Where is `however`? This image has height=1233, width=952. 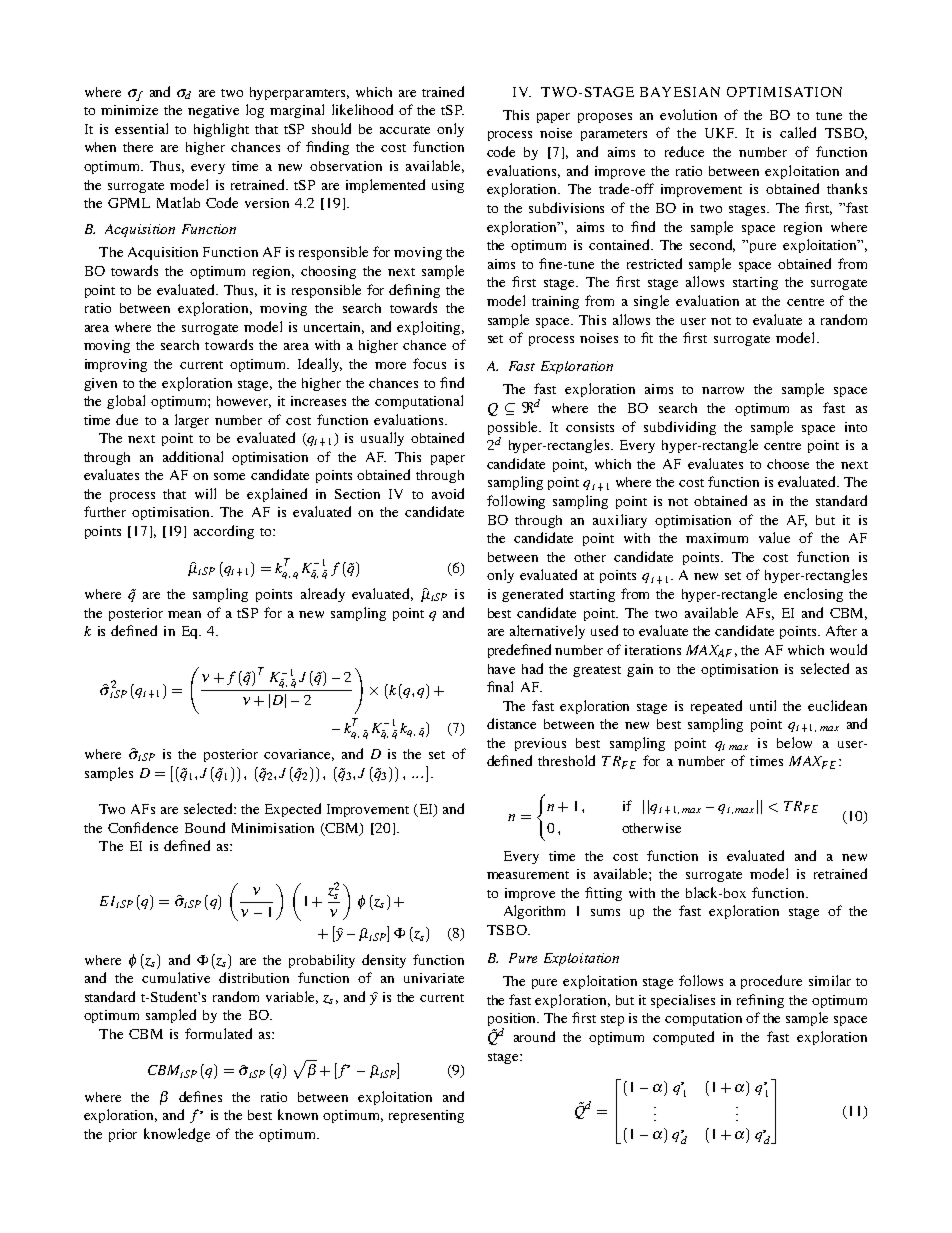
however is located at coordinates (244, 402).
